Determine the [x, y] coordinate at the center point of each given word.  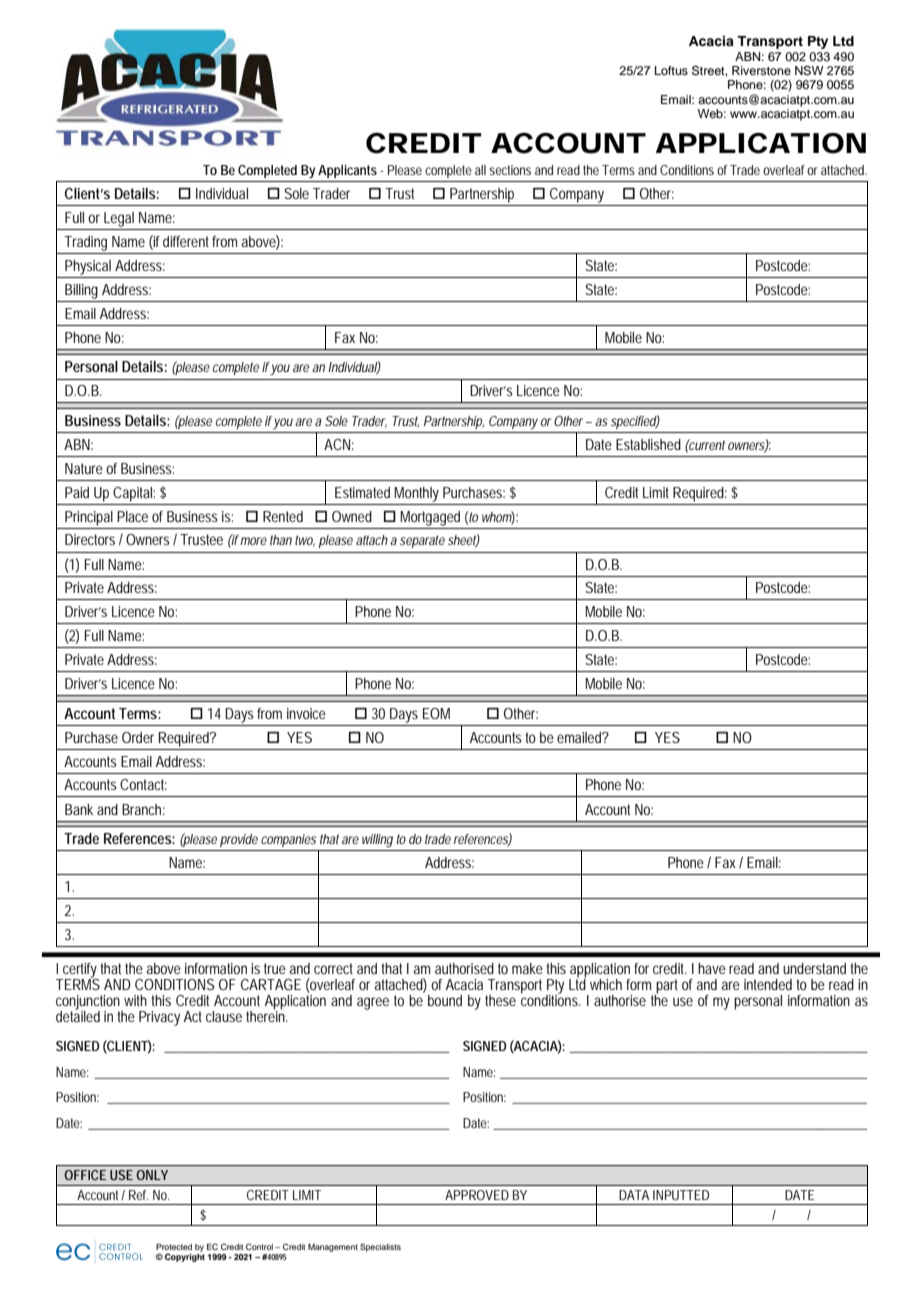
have [712, 968]
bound [445, 1000]
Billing [81, 291]
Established [648, 444]
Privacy [159, 1018]
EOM [436, 713]
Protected [174, 1247]
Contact [143, 784]
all [480, 170]
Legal [119, 219]
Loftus [671, 70]
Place [132, 516]
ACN [337, 444]
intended [768, 984]
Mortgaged [430, 518]
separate [422, 541]
